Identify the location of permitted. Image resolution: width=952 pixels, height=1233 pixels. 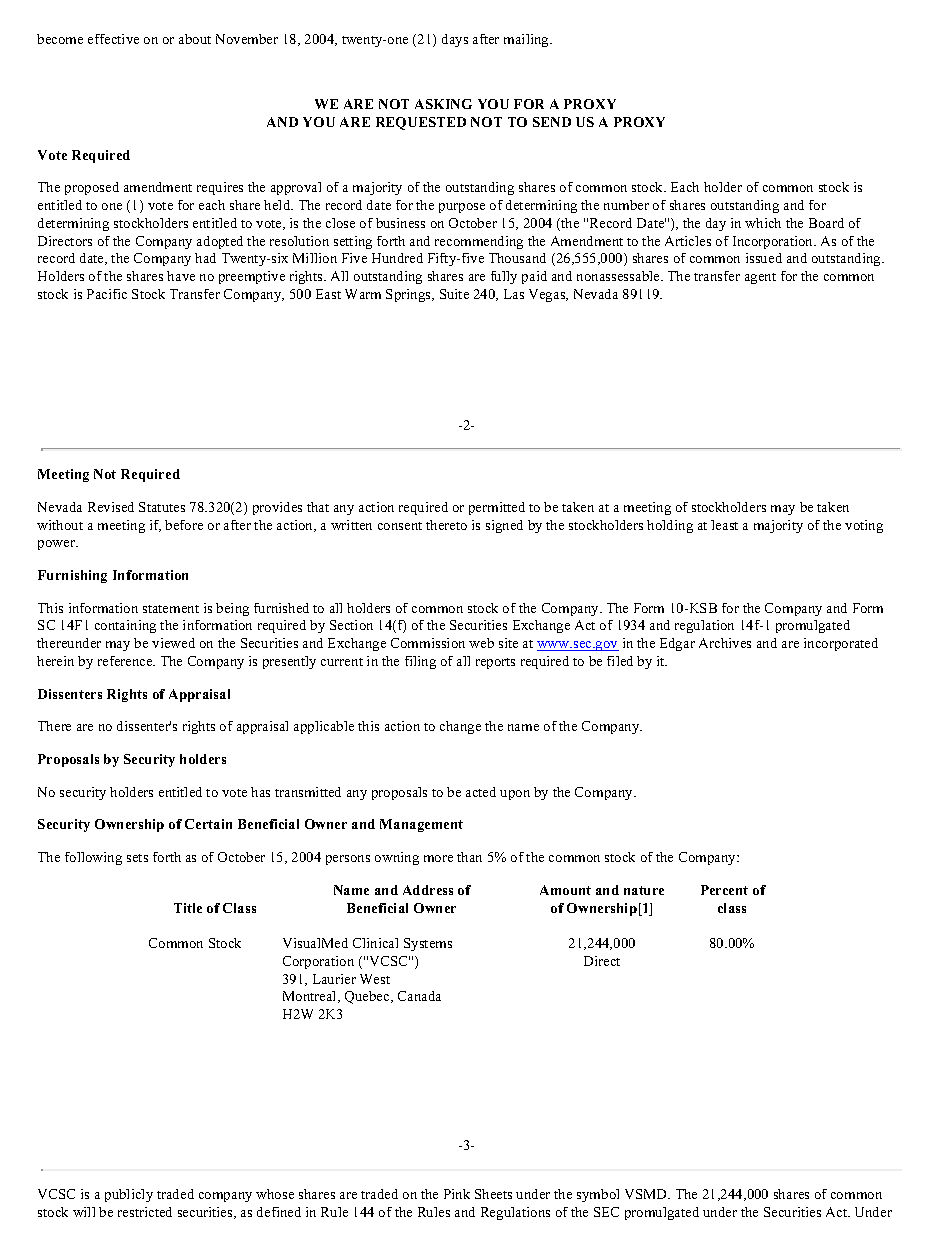
(497, 508).
